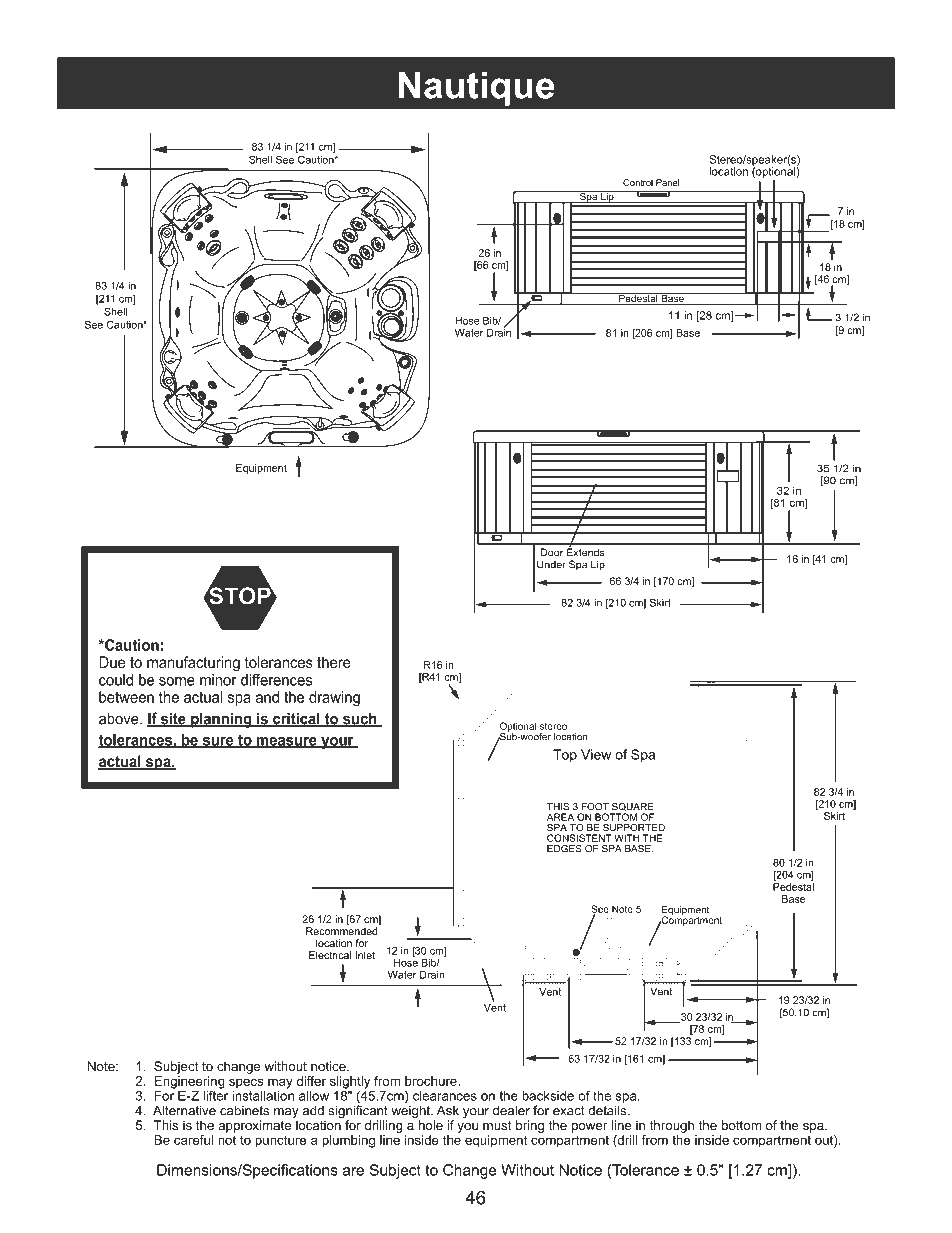 The image size is (952, 1233). I want to click on Inlet, so click(365, 955).
